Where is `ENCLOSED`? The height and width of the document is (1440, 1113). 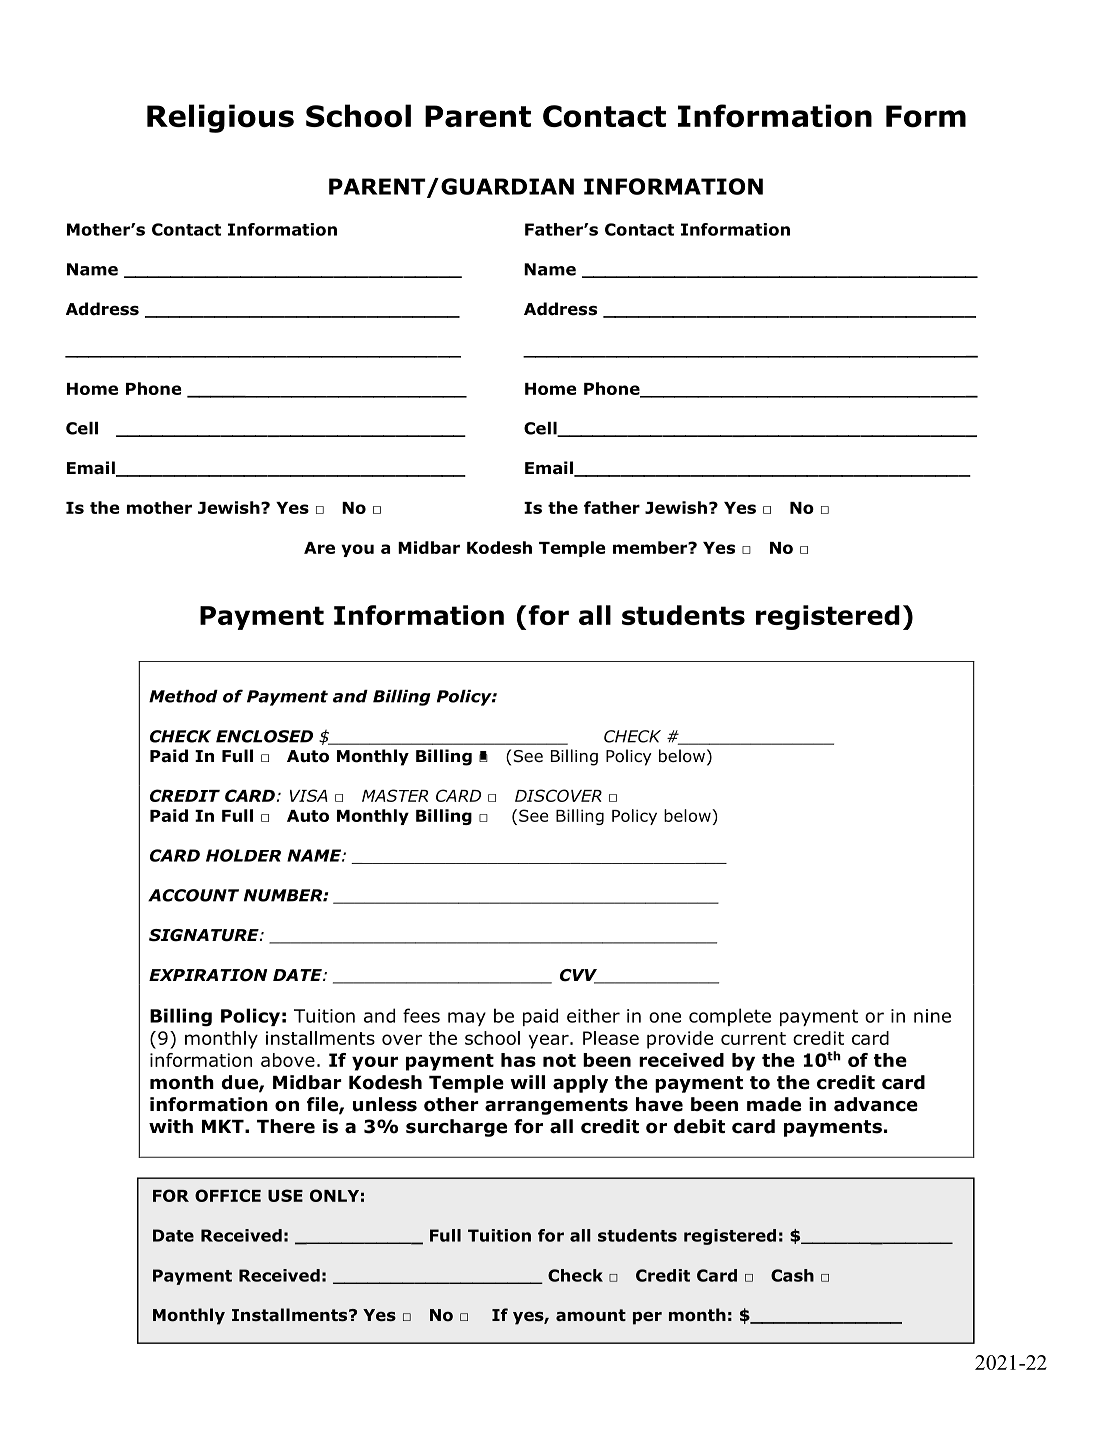
ENCLOSED is located at coordinates (264, 736).
